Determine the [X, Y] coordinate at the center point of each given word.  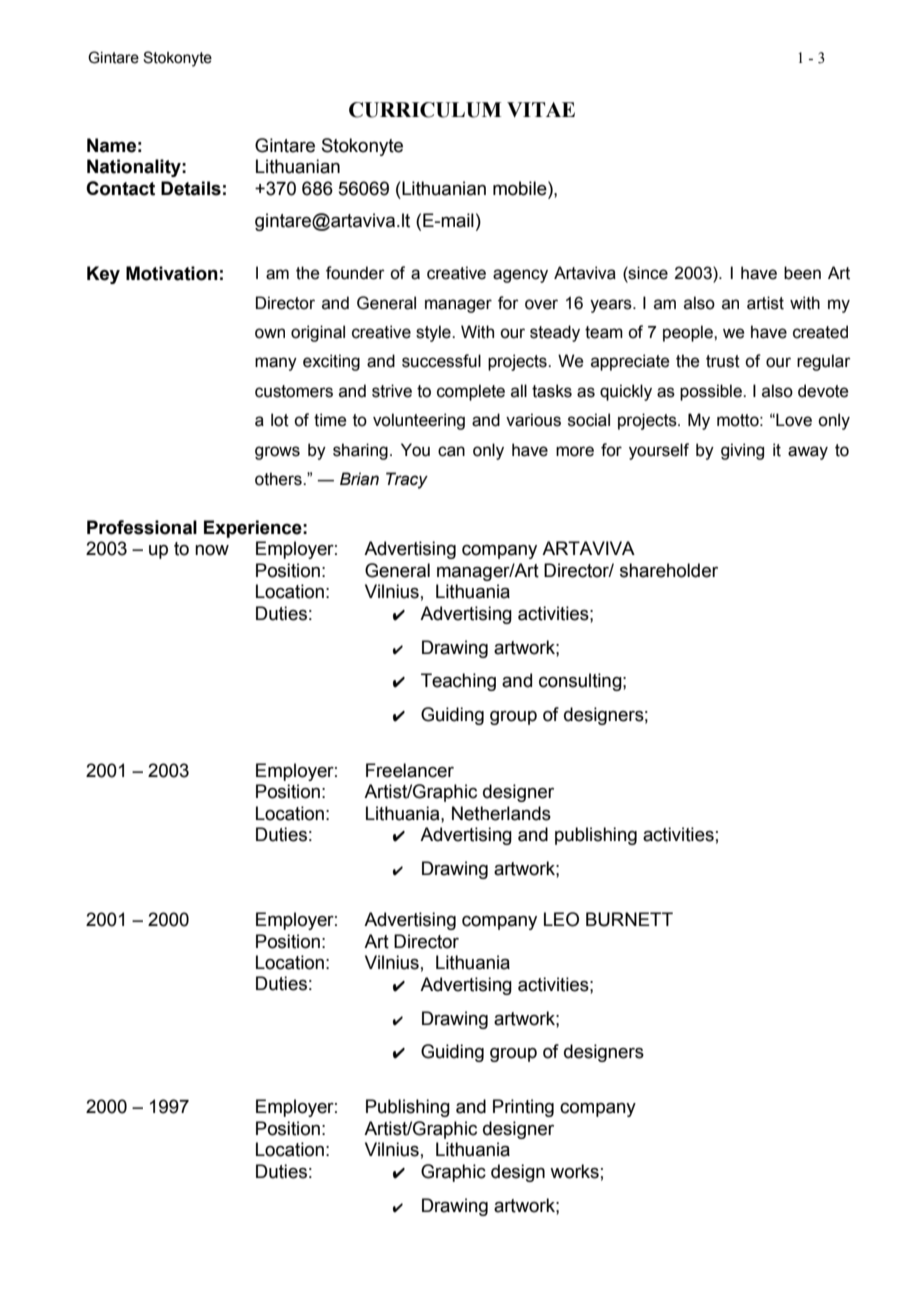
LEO [561, 919]
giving [742, 451]
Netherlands [501, 813]
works [574, 1171]
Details [191, 188]
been [802, 273]
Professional [142, 527]
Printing [523, 1108]
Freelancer [410, 770]
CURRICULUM [425, 110]
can [451, 451]
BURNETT [629, 919]
